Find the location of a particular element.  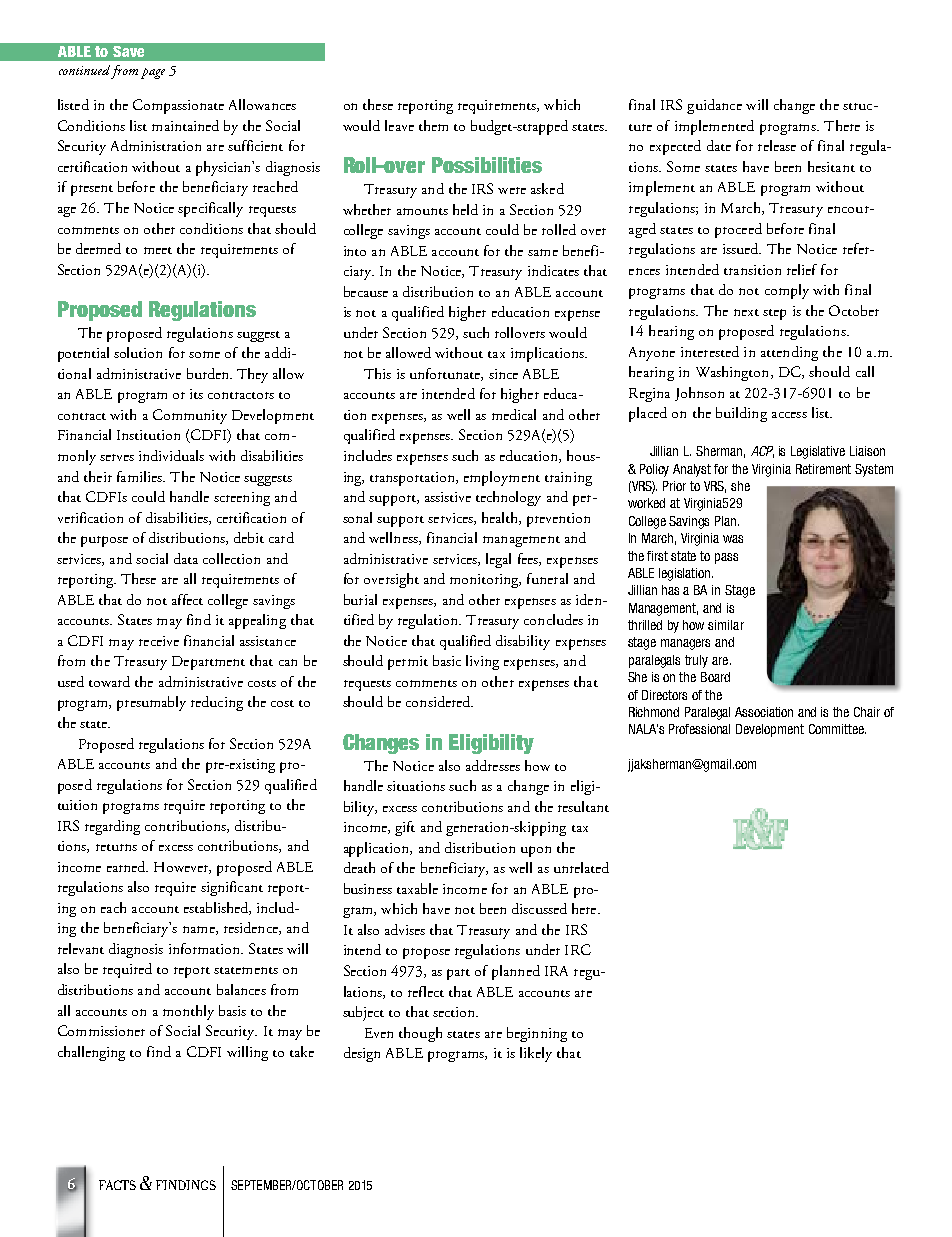

data is located at coordinates (186, 558).
